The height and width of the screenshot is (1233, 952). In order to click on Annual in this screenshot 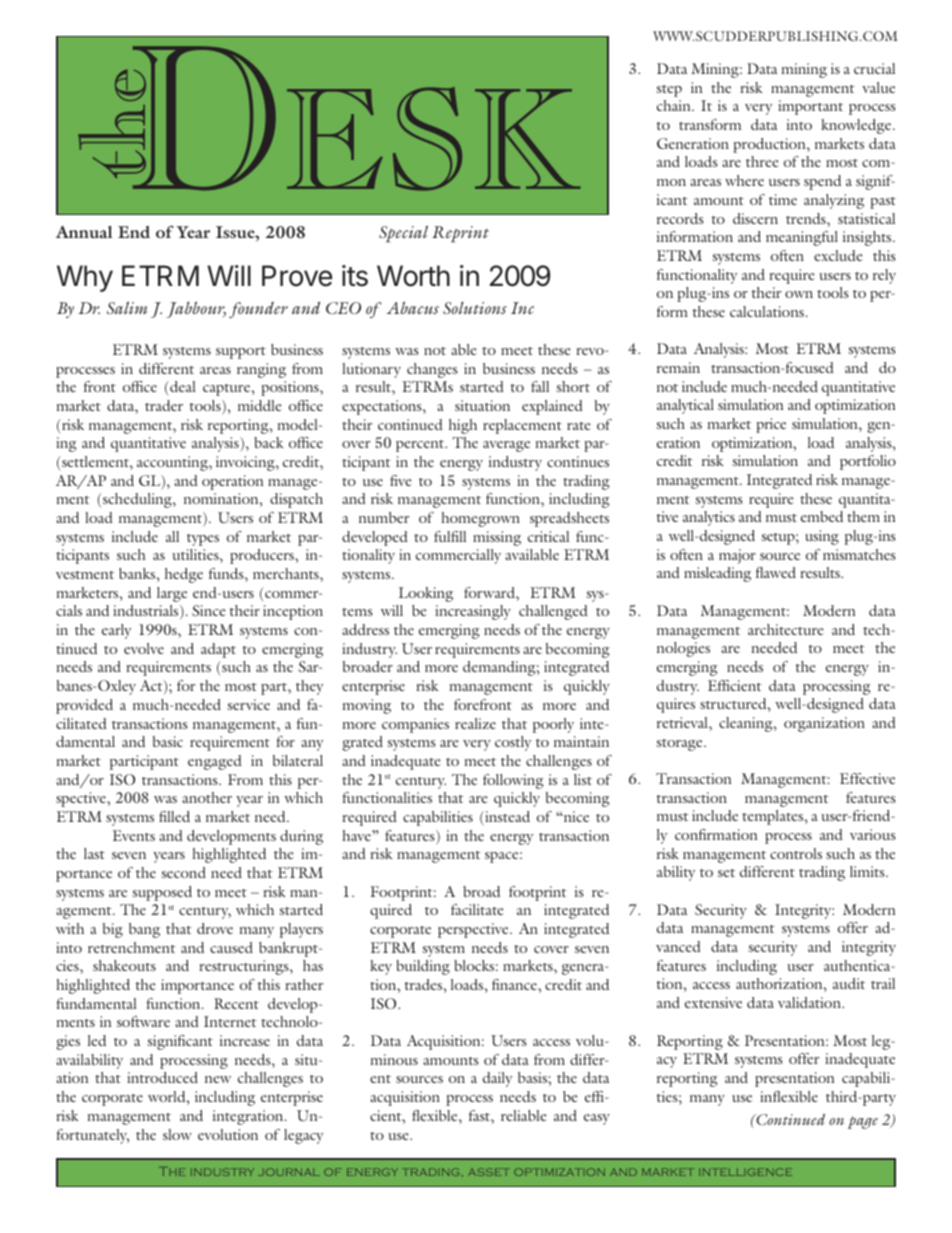, I will do `click(84, 232)`.
